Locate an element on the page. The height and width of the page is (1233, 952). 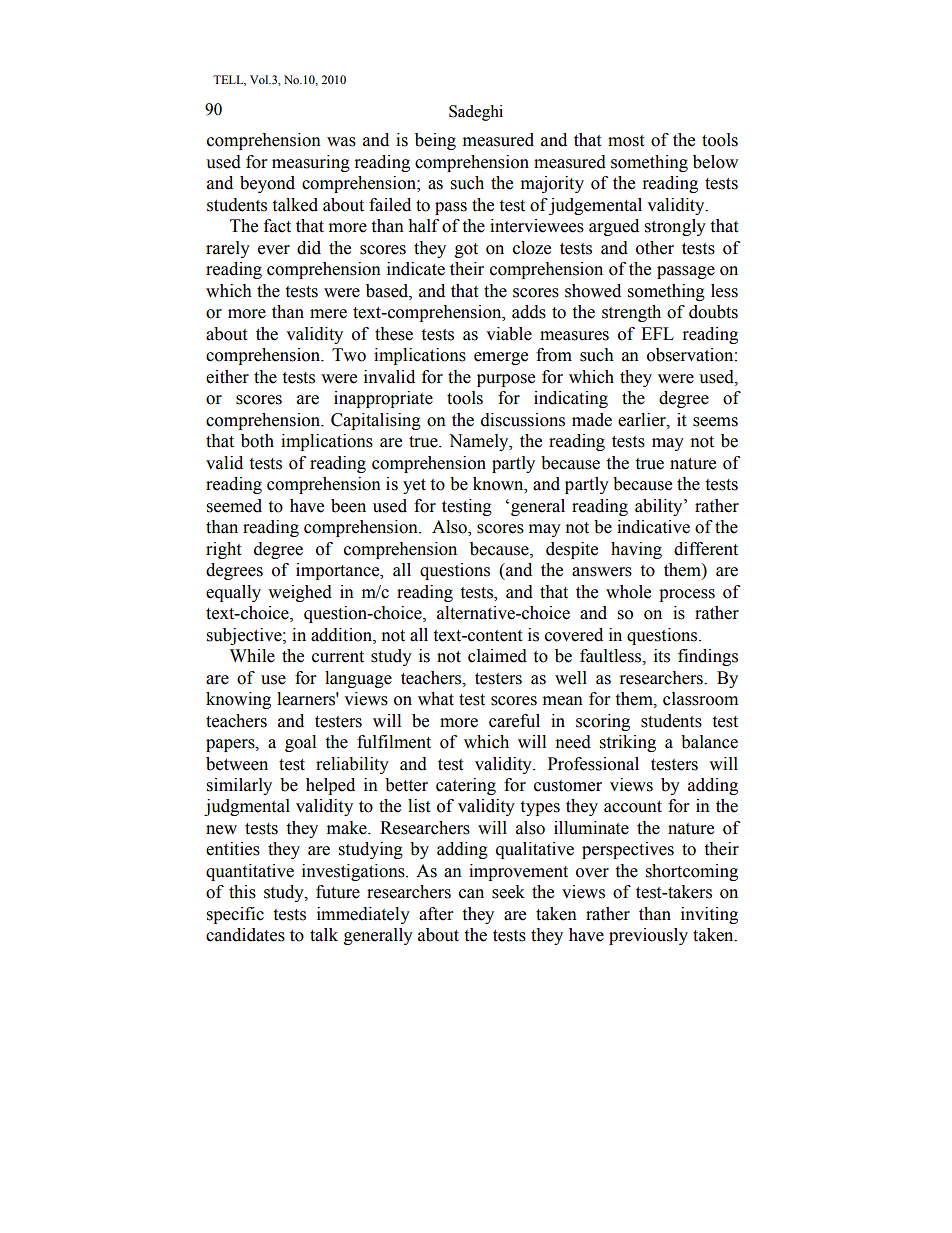
catering is located at coordinates (466, 786).
